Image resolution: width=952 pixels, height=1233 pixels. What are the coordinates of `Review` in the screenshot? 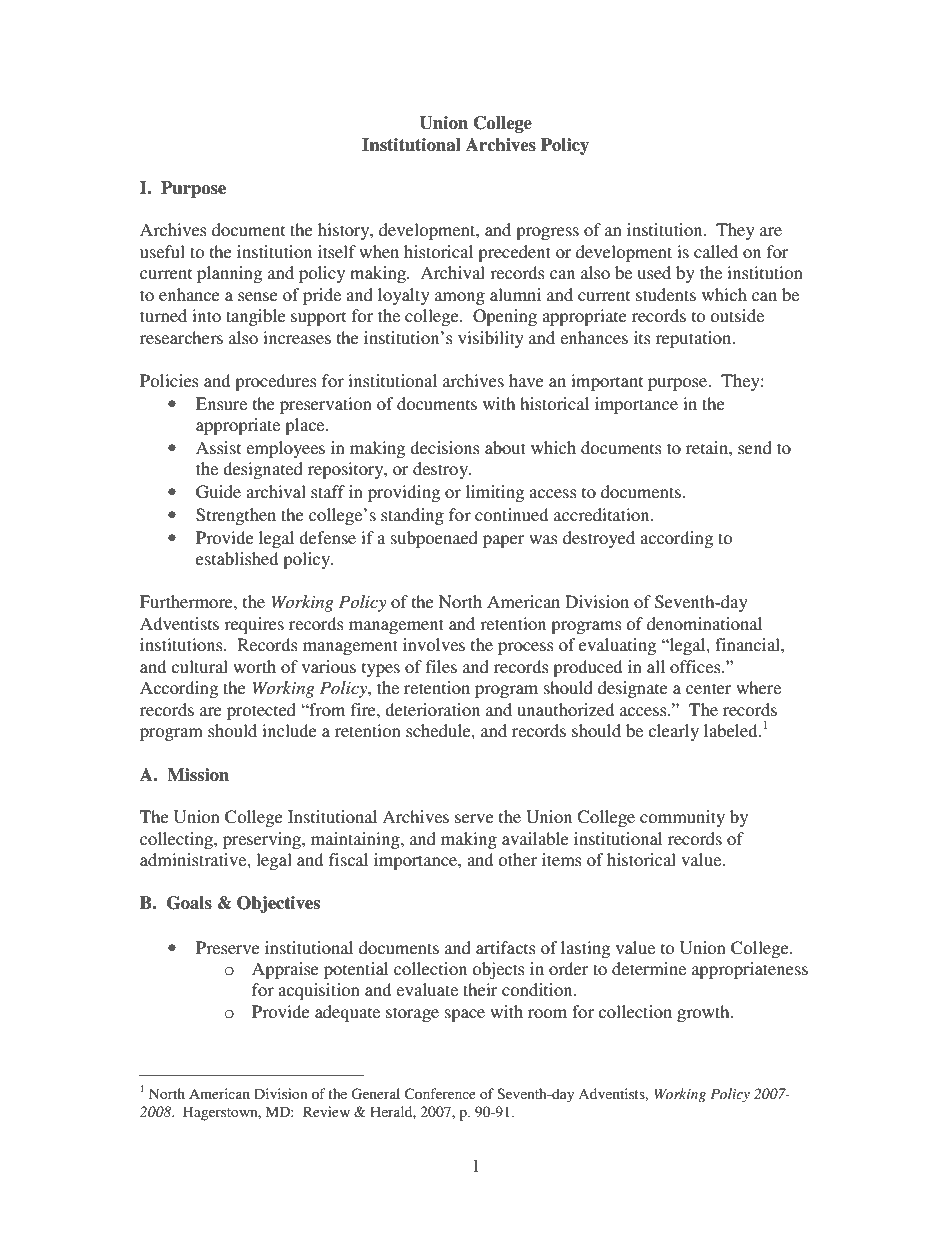 It's located at (326, 1111).
